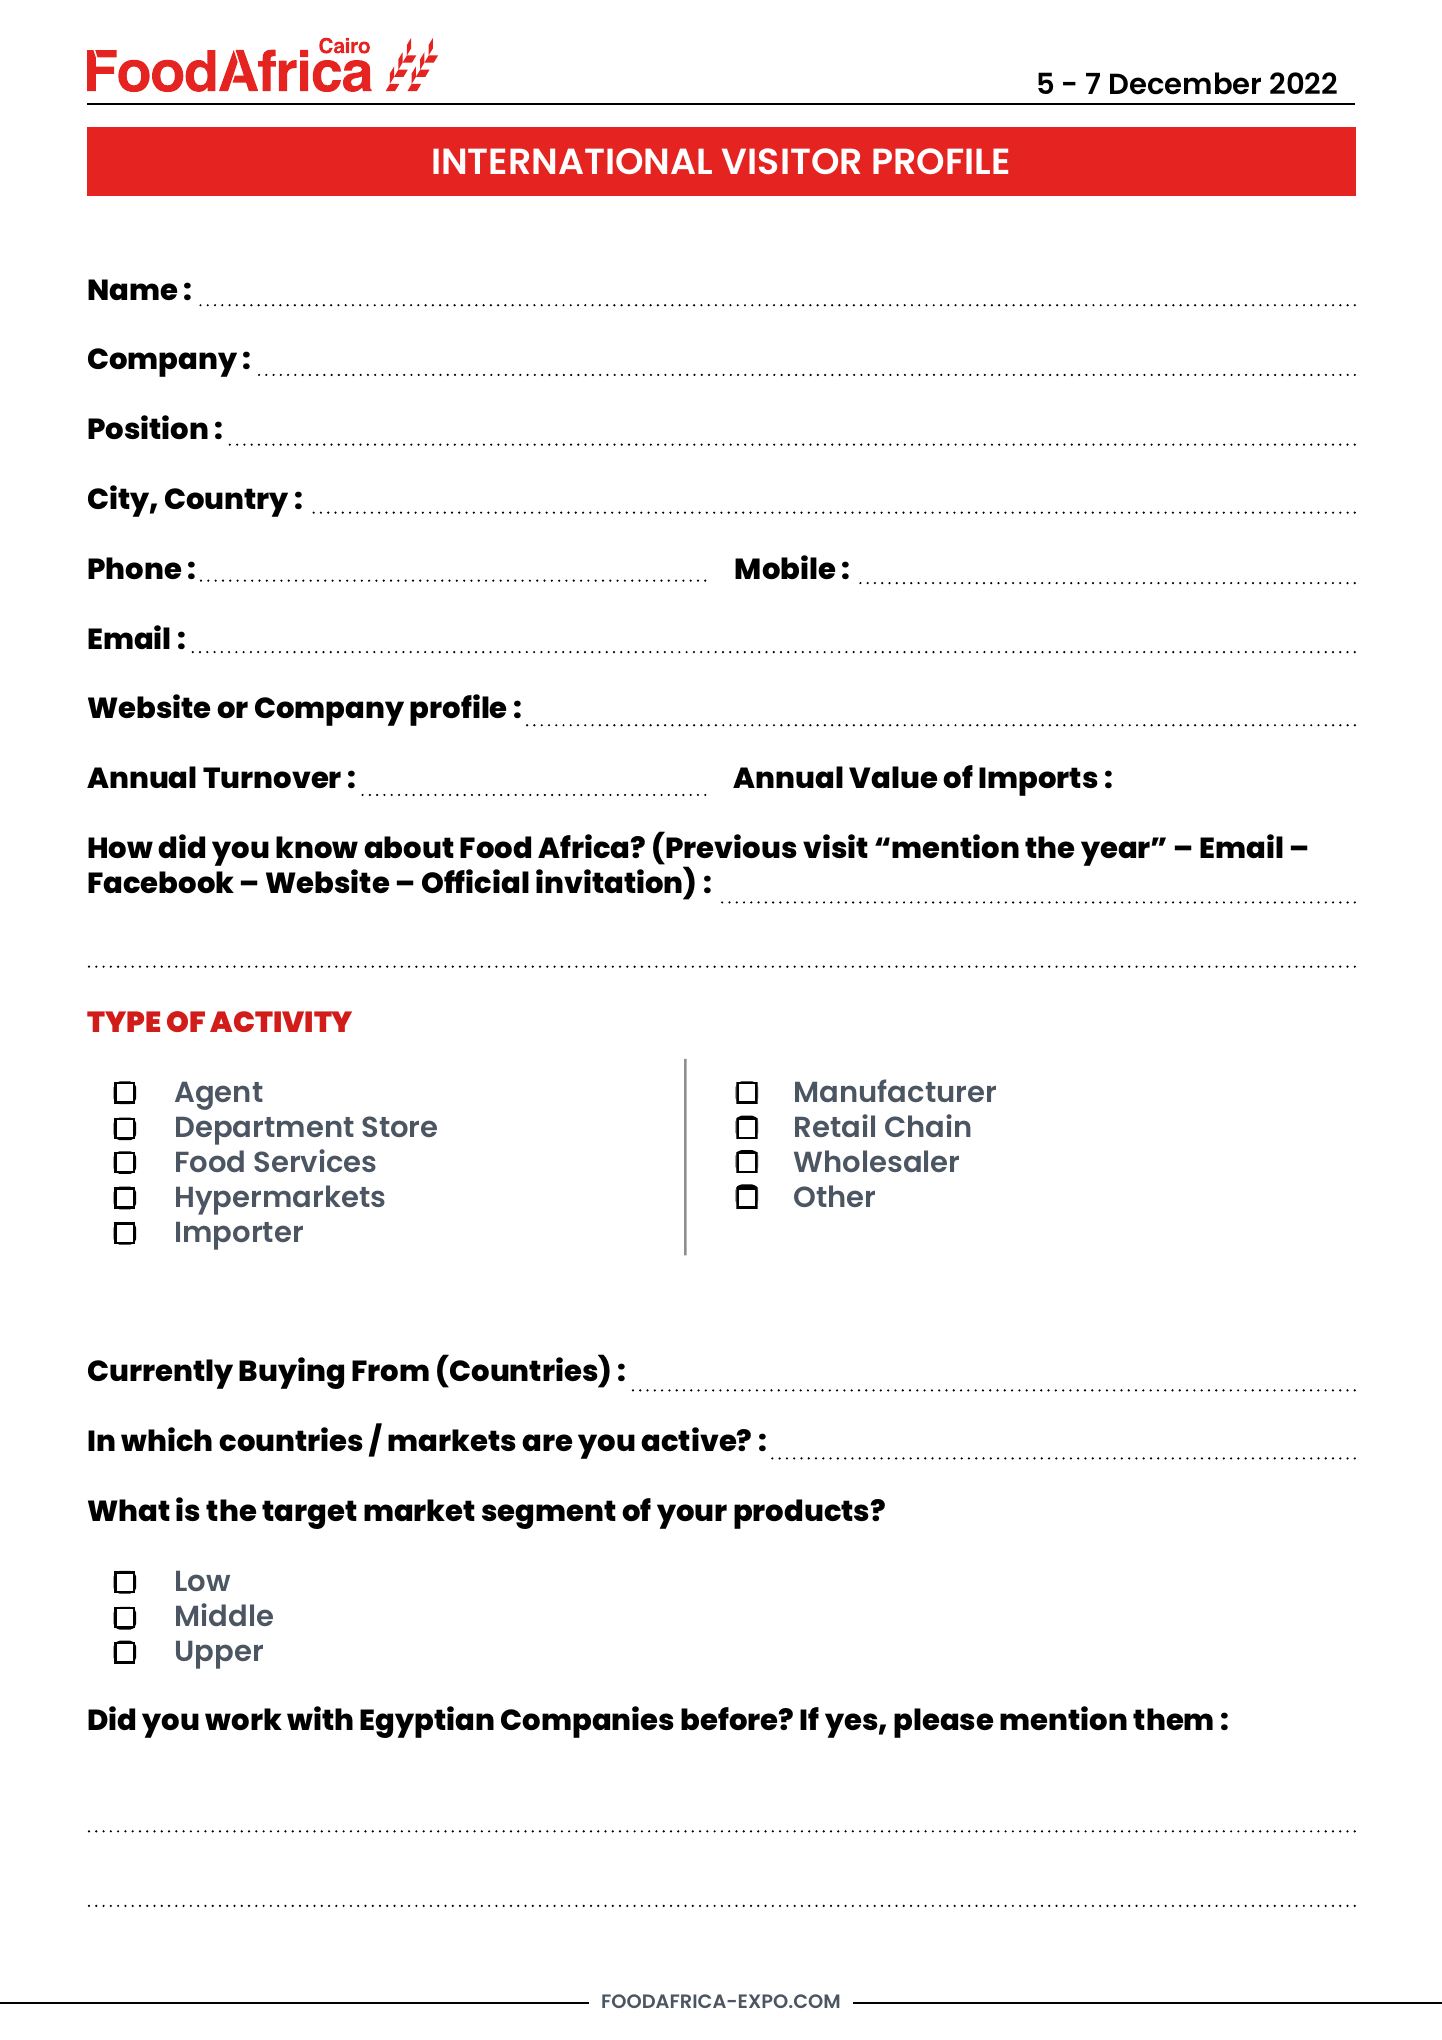  Describe the element at coordinates (272, 777) in the image. I see `Turnover` at that location.
